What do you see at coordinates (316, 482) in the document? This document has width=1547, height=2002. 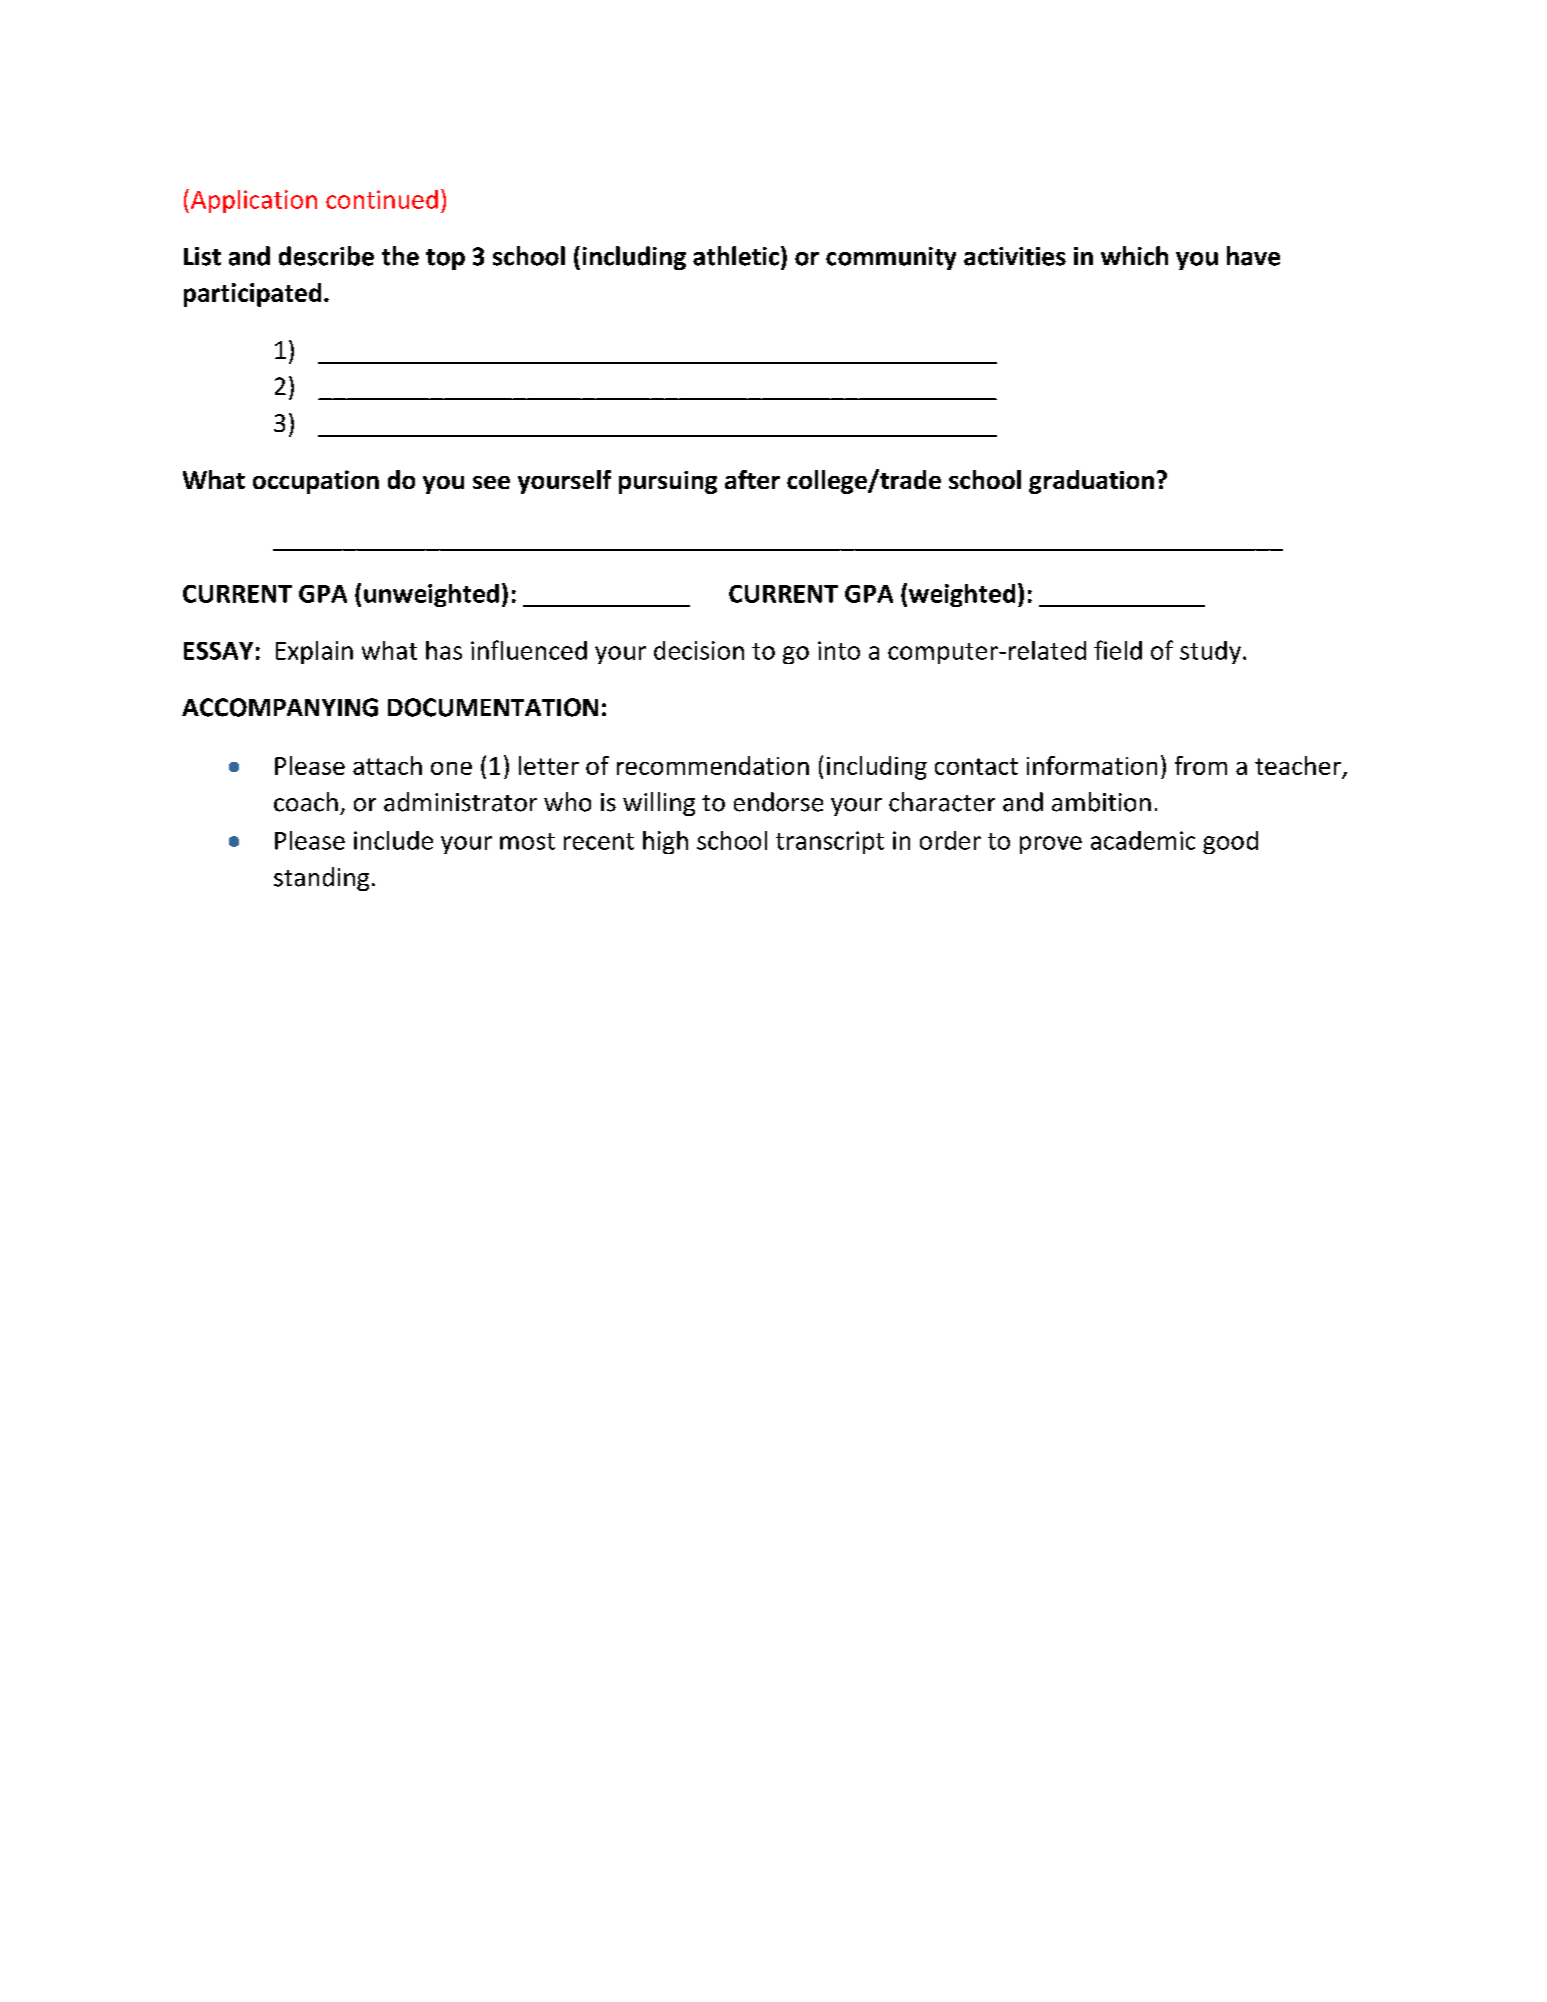 I see `occupation` at bounding box center [316, 482].
